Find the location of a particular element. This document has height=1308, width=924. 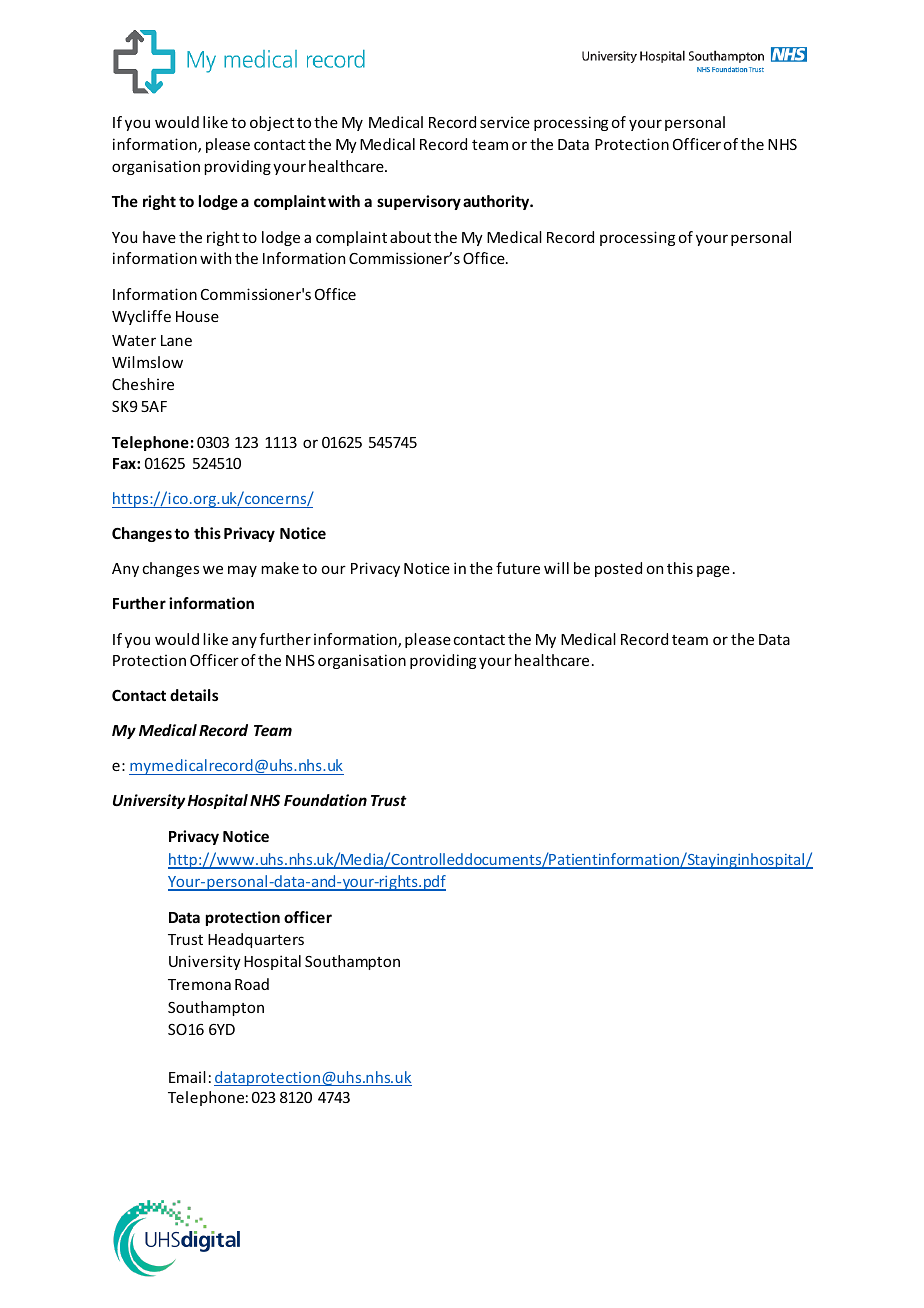

posted is located at coordinates (618, 569).
